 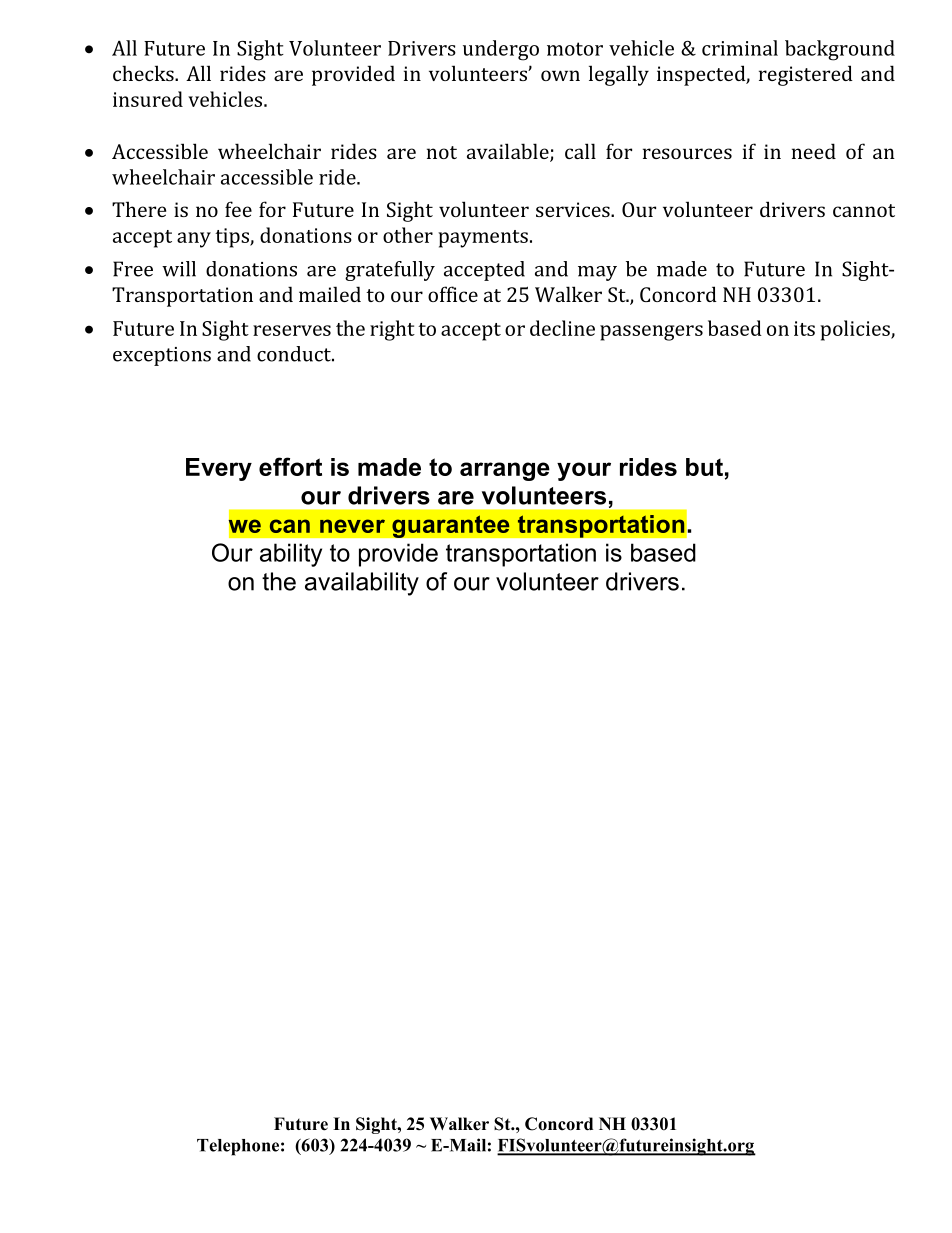 I want to click on undergo, so click(x=501, y=50).
